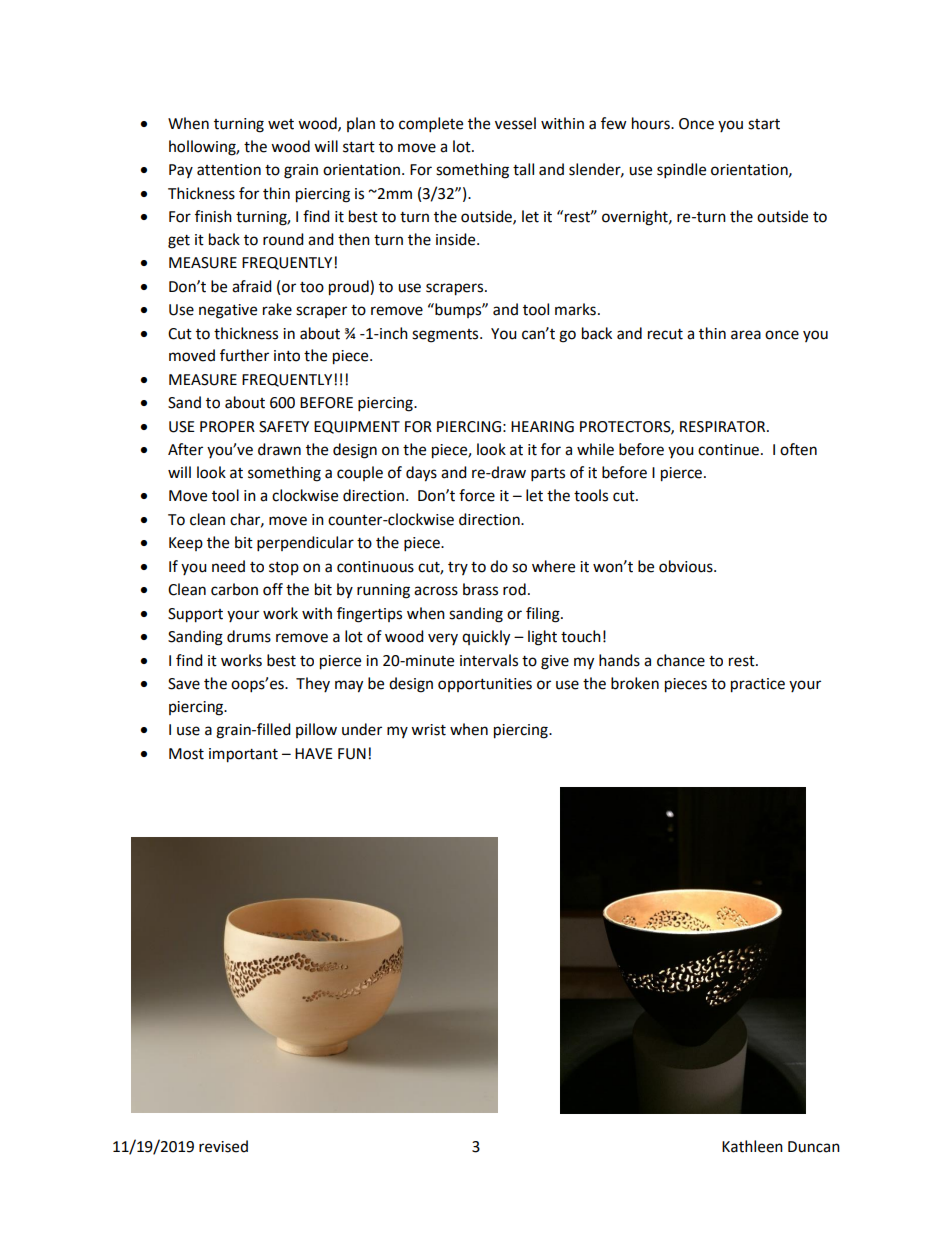  Describe the element at coordinates (229, 170) in the screenshot. I see `attention` at that location.
